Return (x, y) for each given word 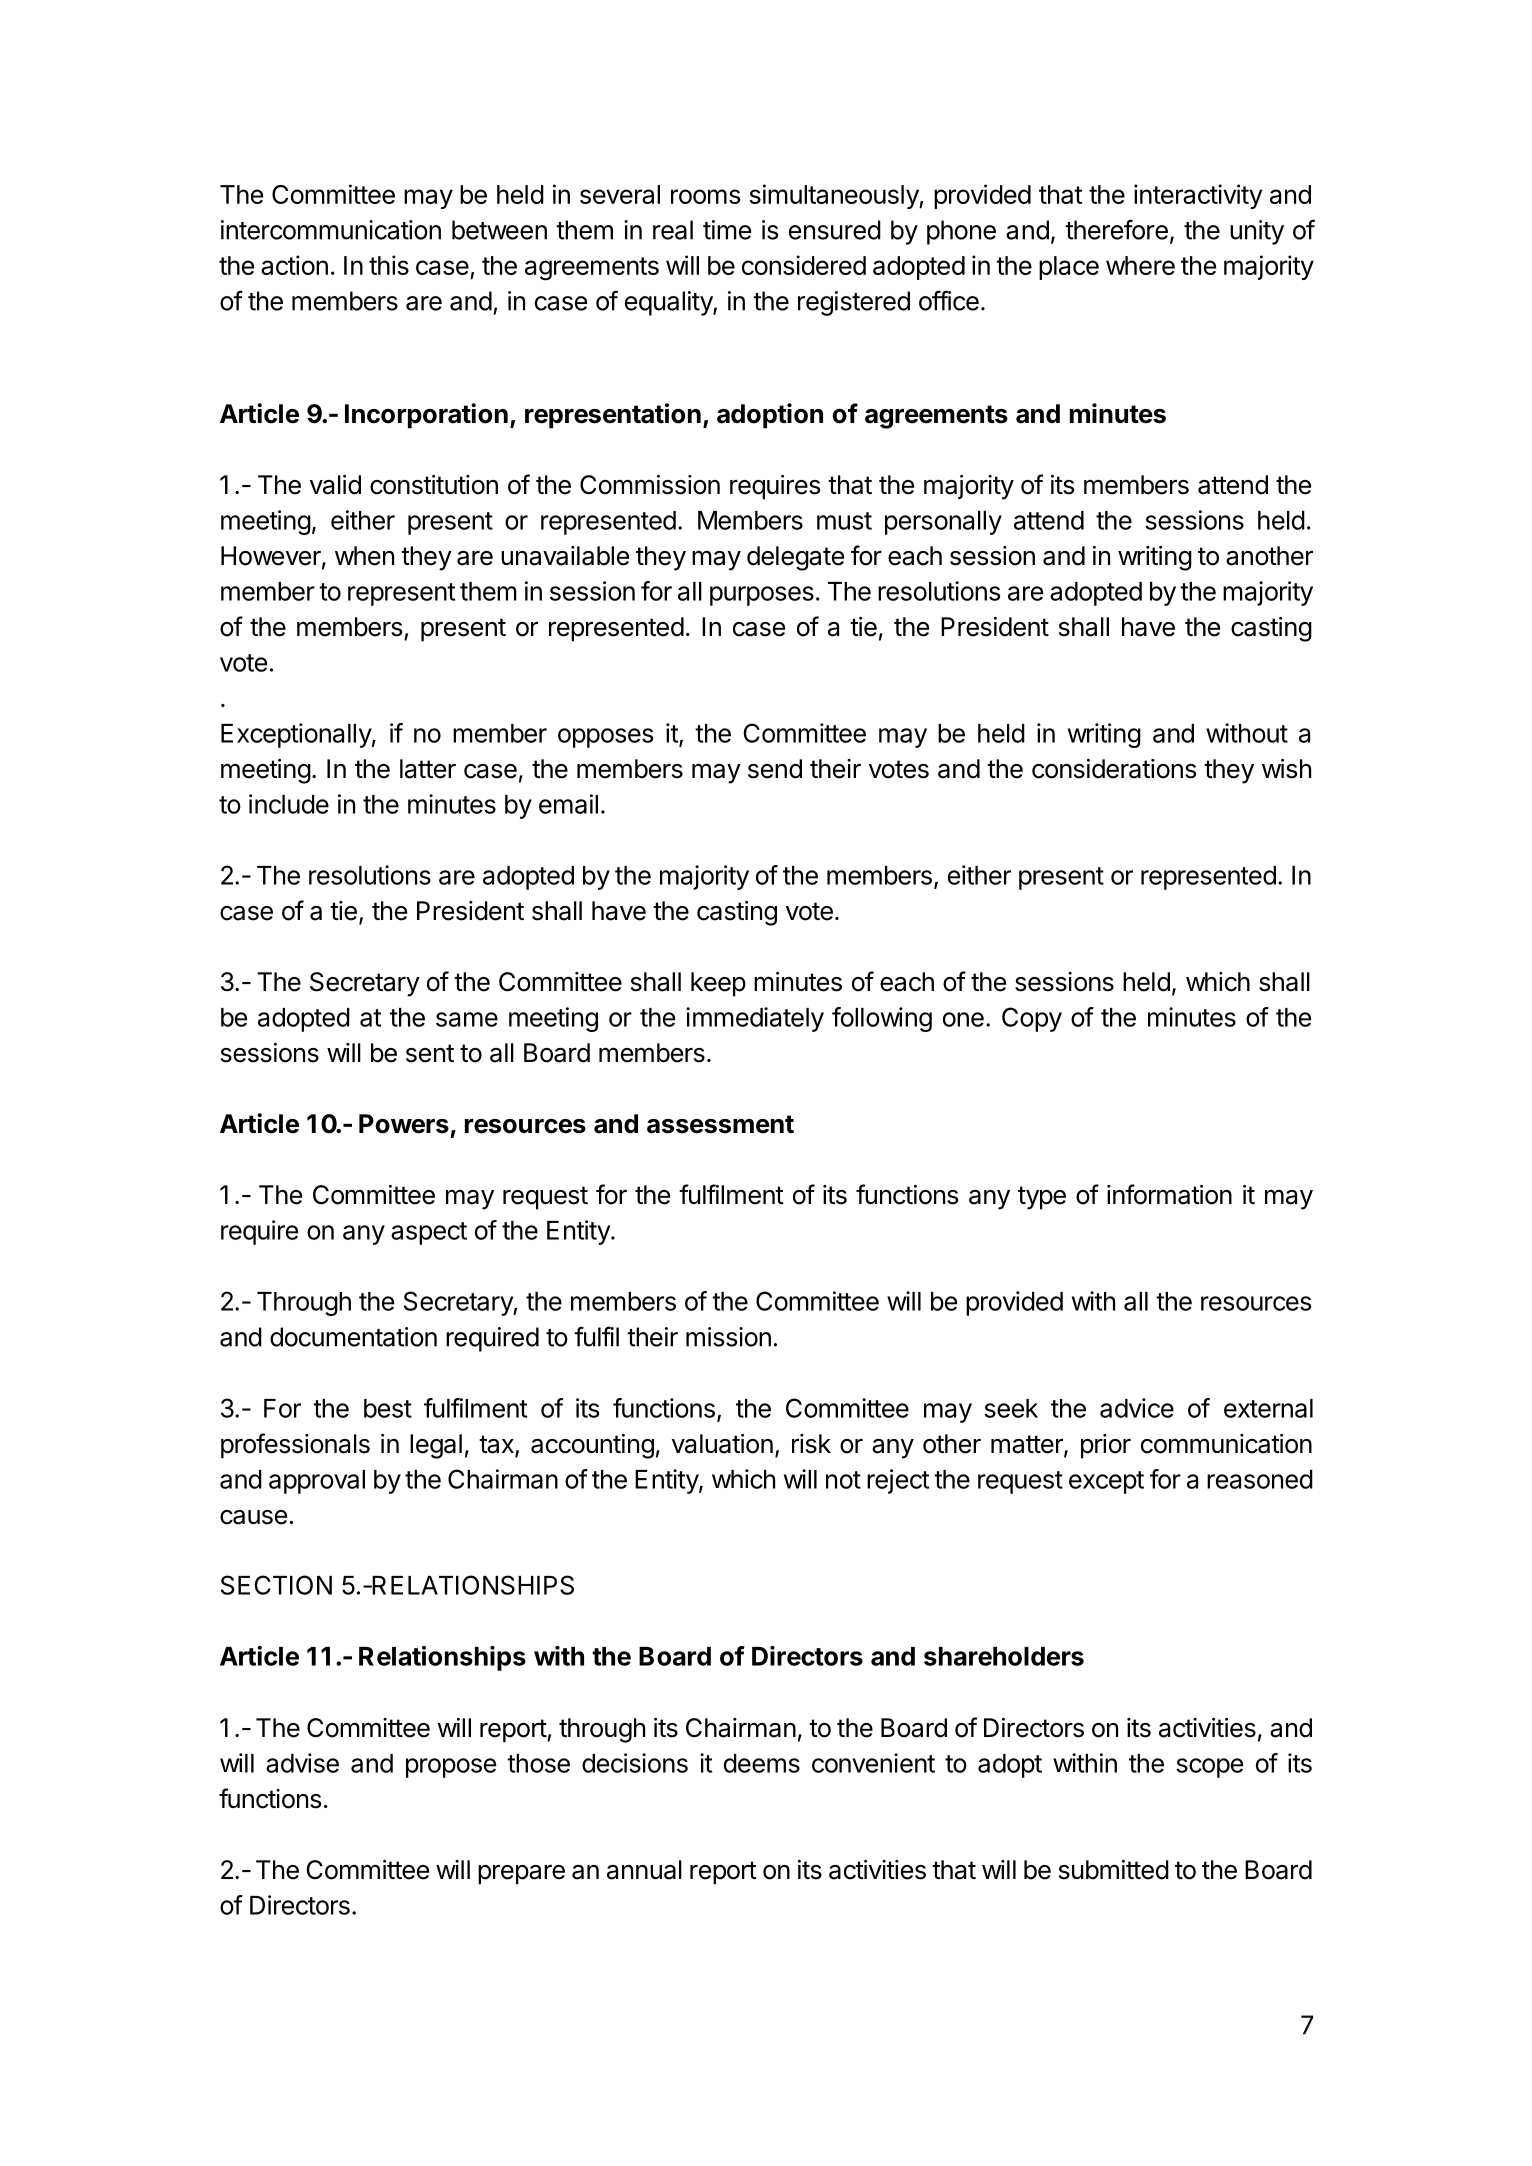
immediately (755, 1019)
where (1140, 265)
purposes (762, 596)
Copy (1032, 1019)
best (388, 1408)
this (389, 265)
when (364, 556)
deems (762, 1763)
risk (811, 1444)
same (467, 1019)
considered (804, 265)
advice (1137, 1408)
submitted (1114, 1870)
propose (451, 1768)
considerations (1114, 769)
